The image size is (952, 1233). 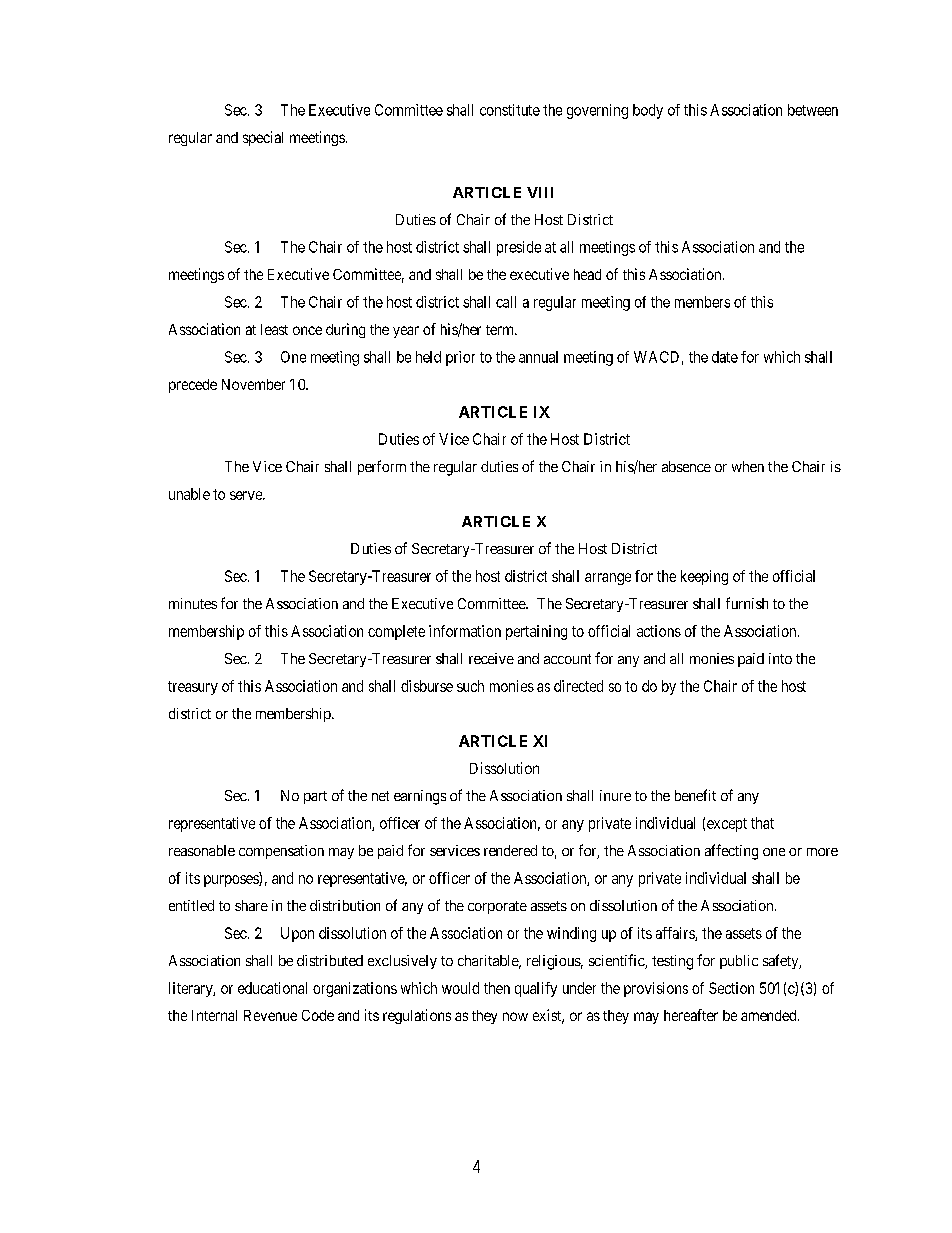 I want to click on constitute, so click(x=510, y=110).
